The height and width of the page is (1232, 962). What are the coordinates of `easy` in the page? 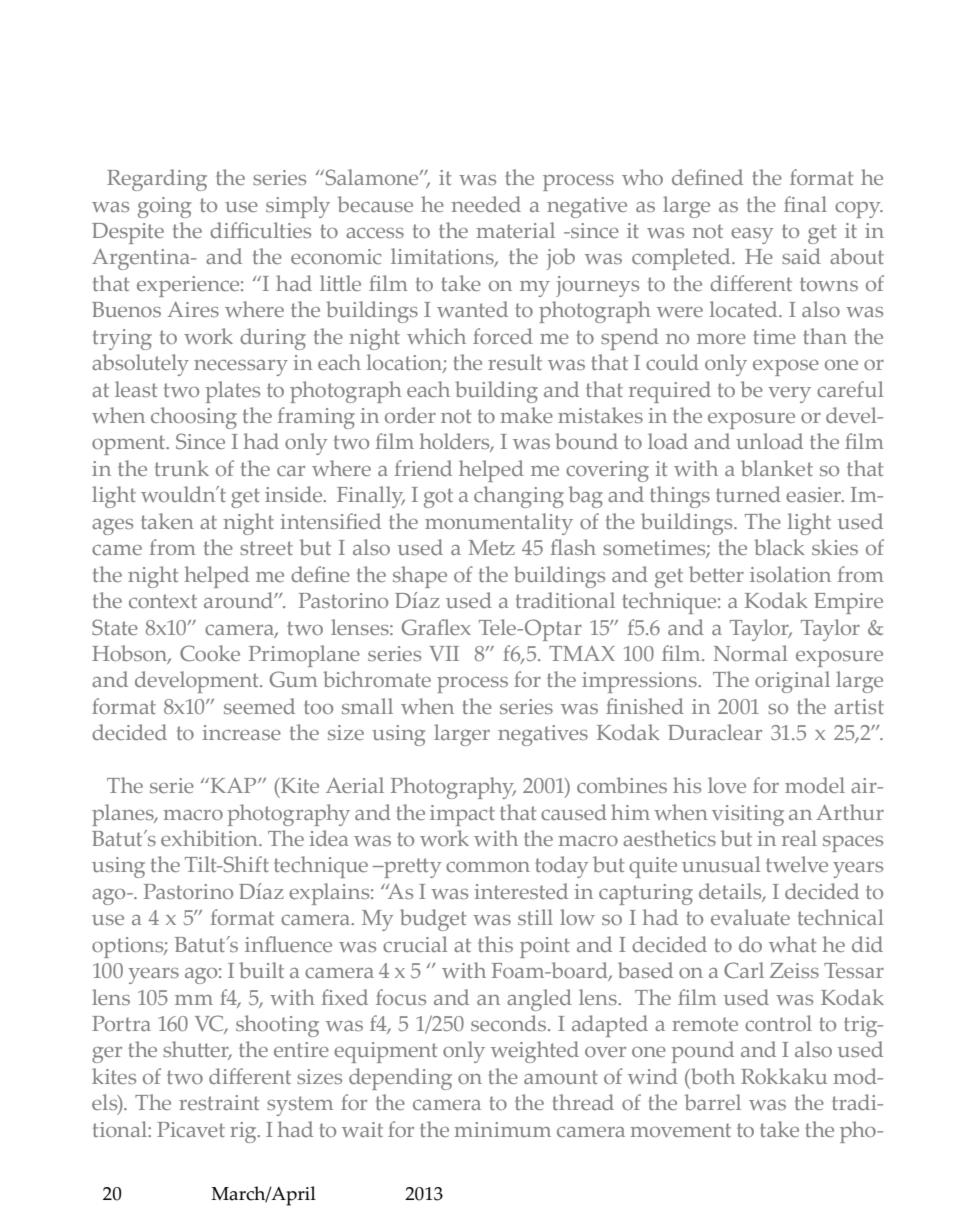 It's located at (752, 236).
